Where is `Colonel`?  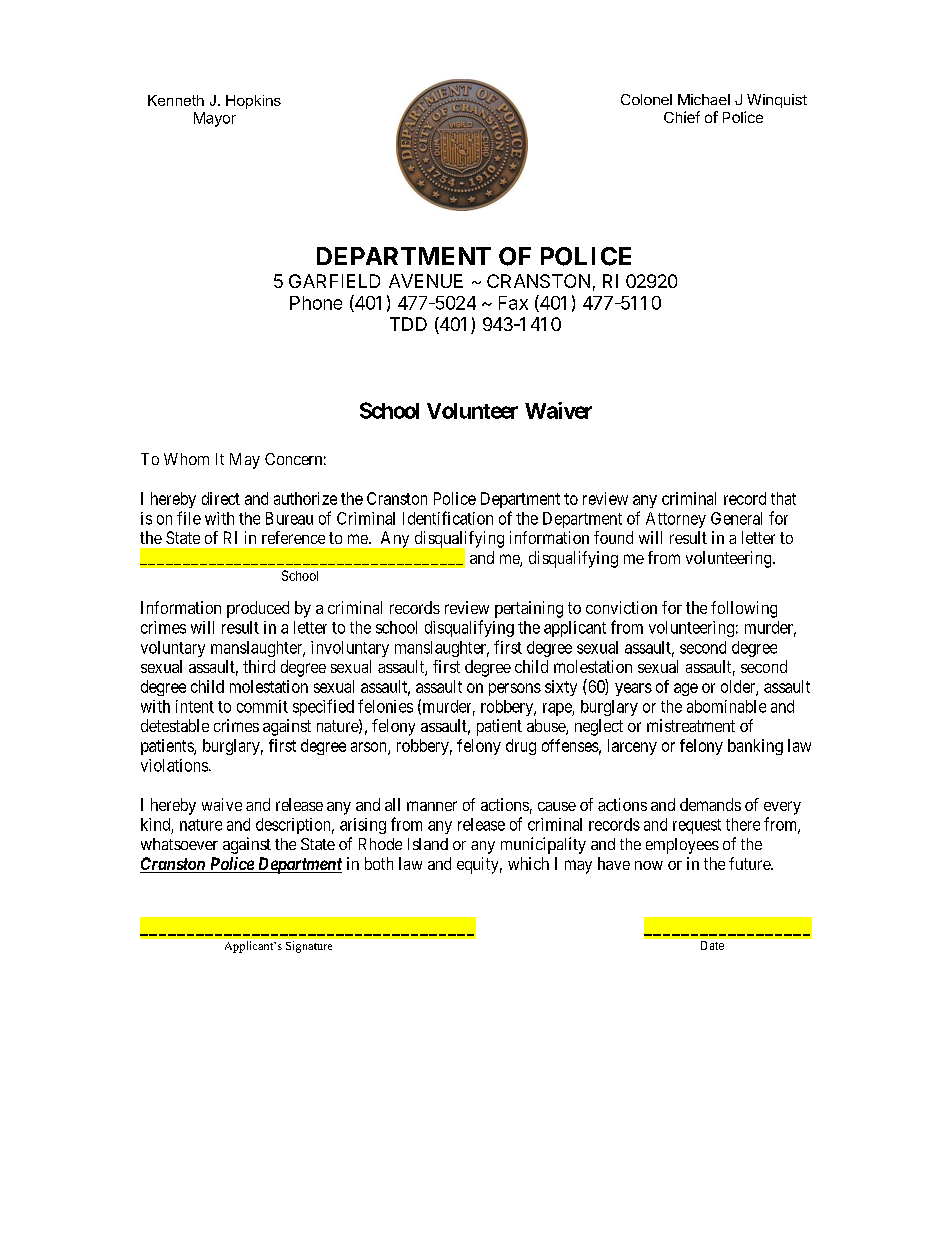 Colonel is located at coordinates (646, 99).
